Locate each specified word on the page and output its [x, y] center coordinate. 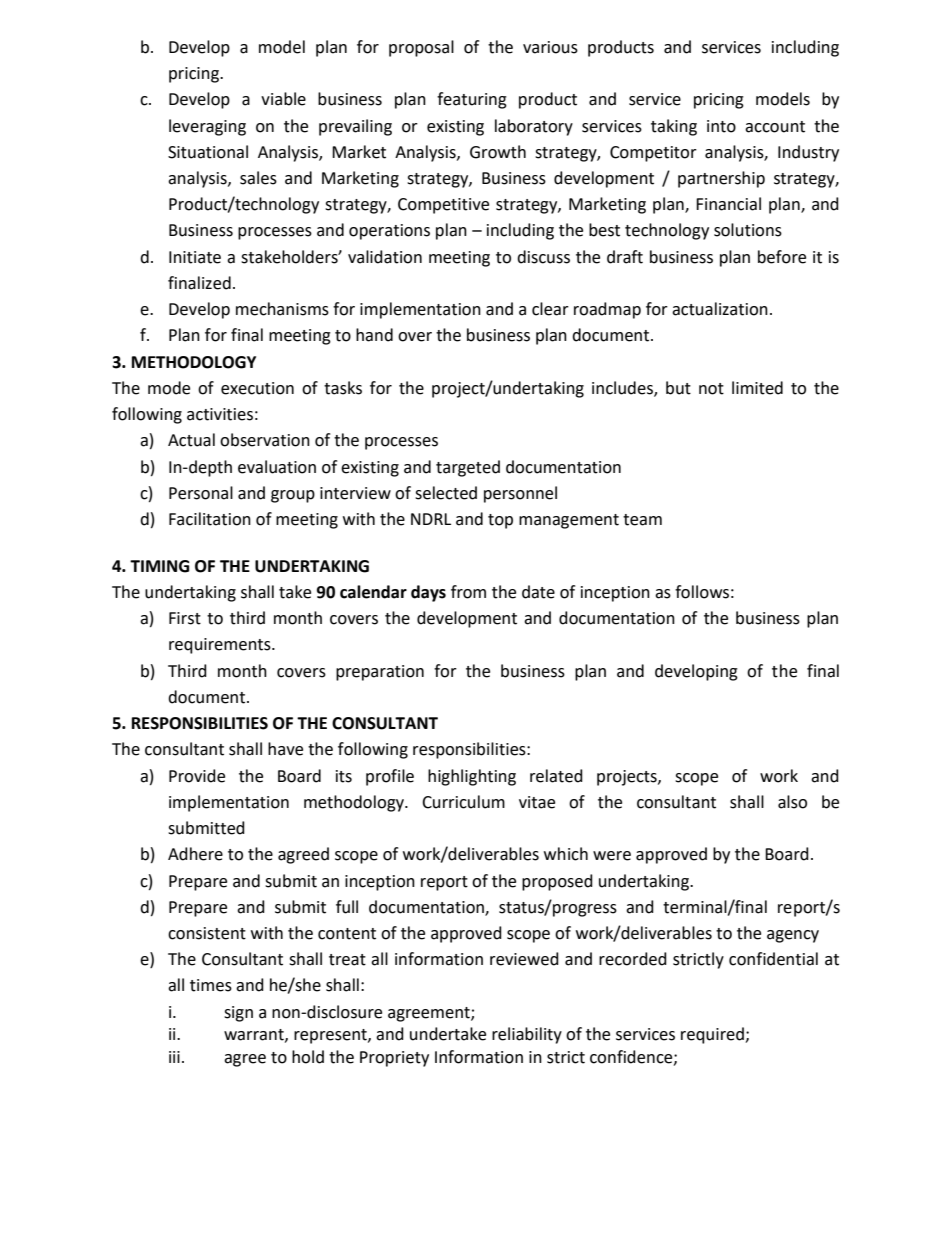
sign [238, 1014]
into [721, 126]
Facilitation [210, 519]
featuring [472, 100]
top [500, 521]
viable [283, 99]
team [642, 520]
